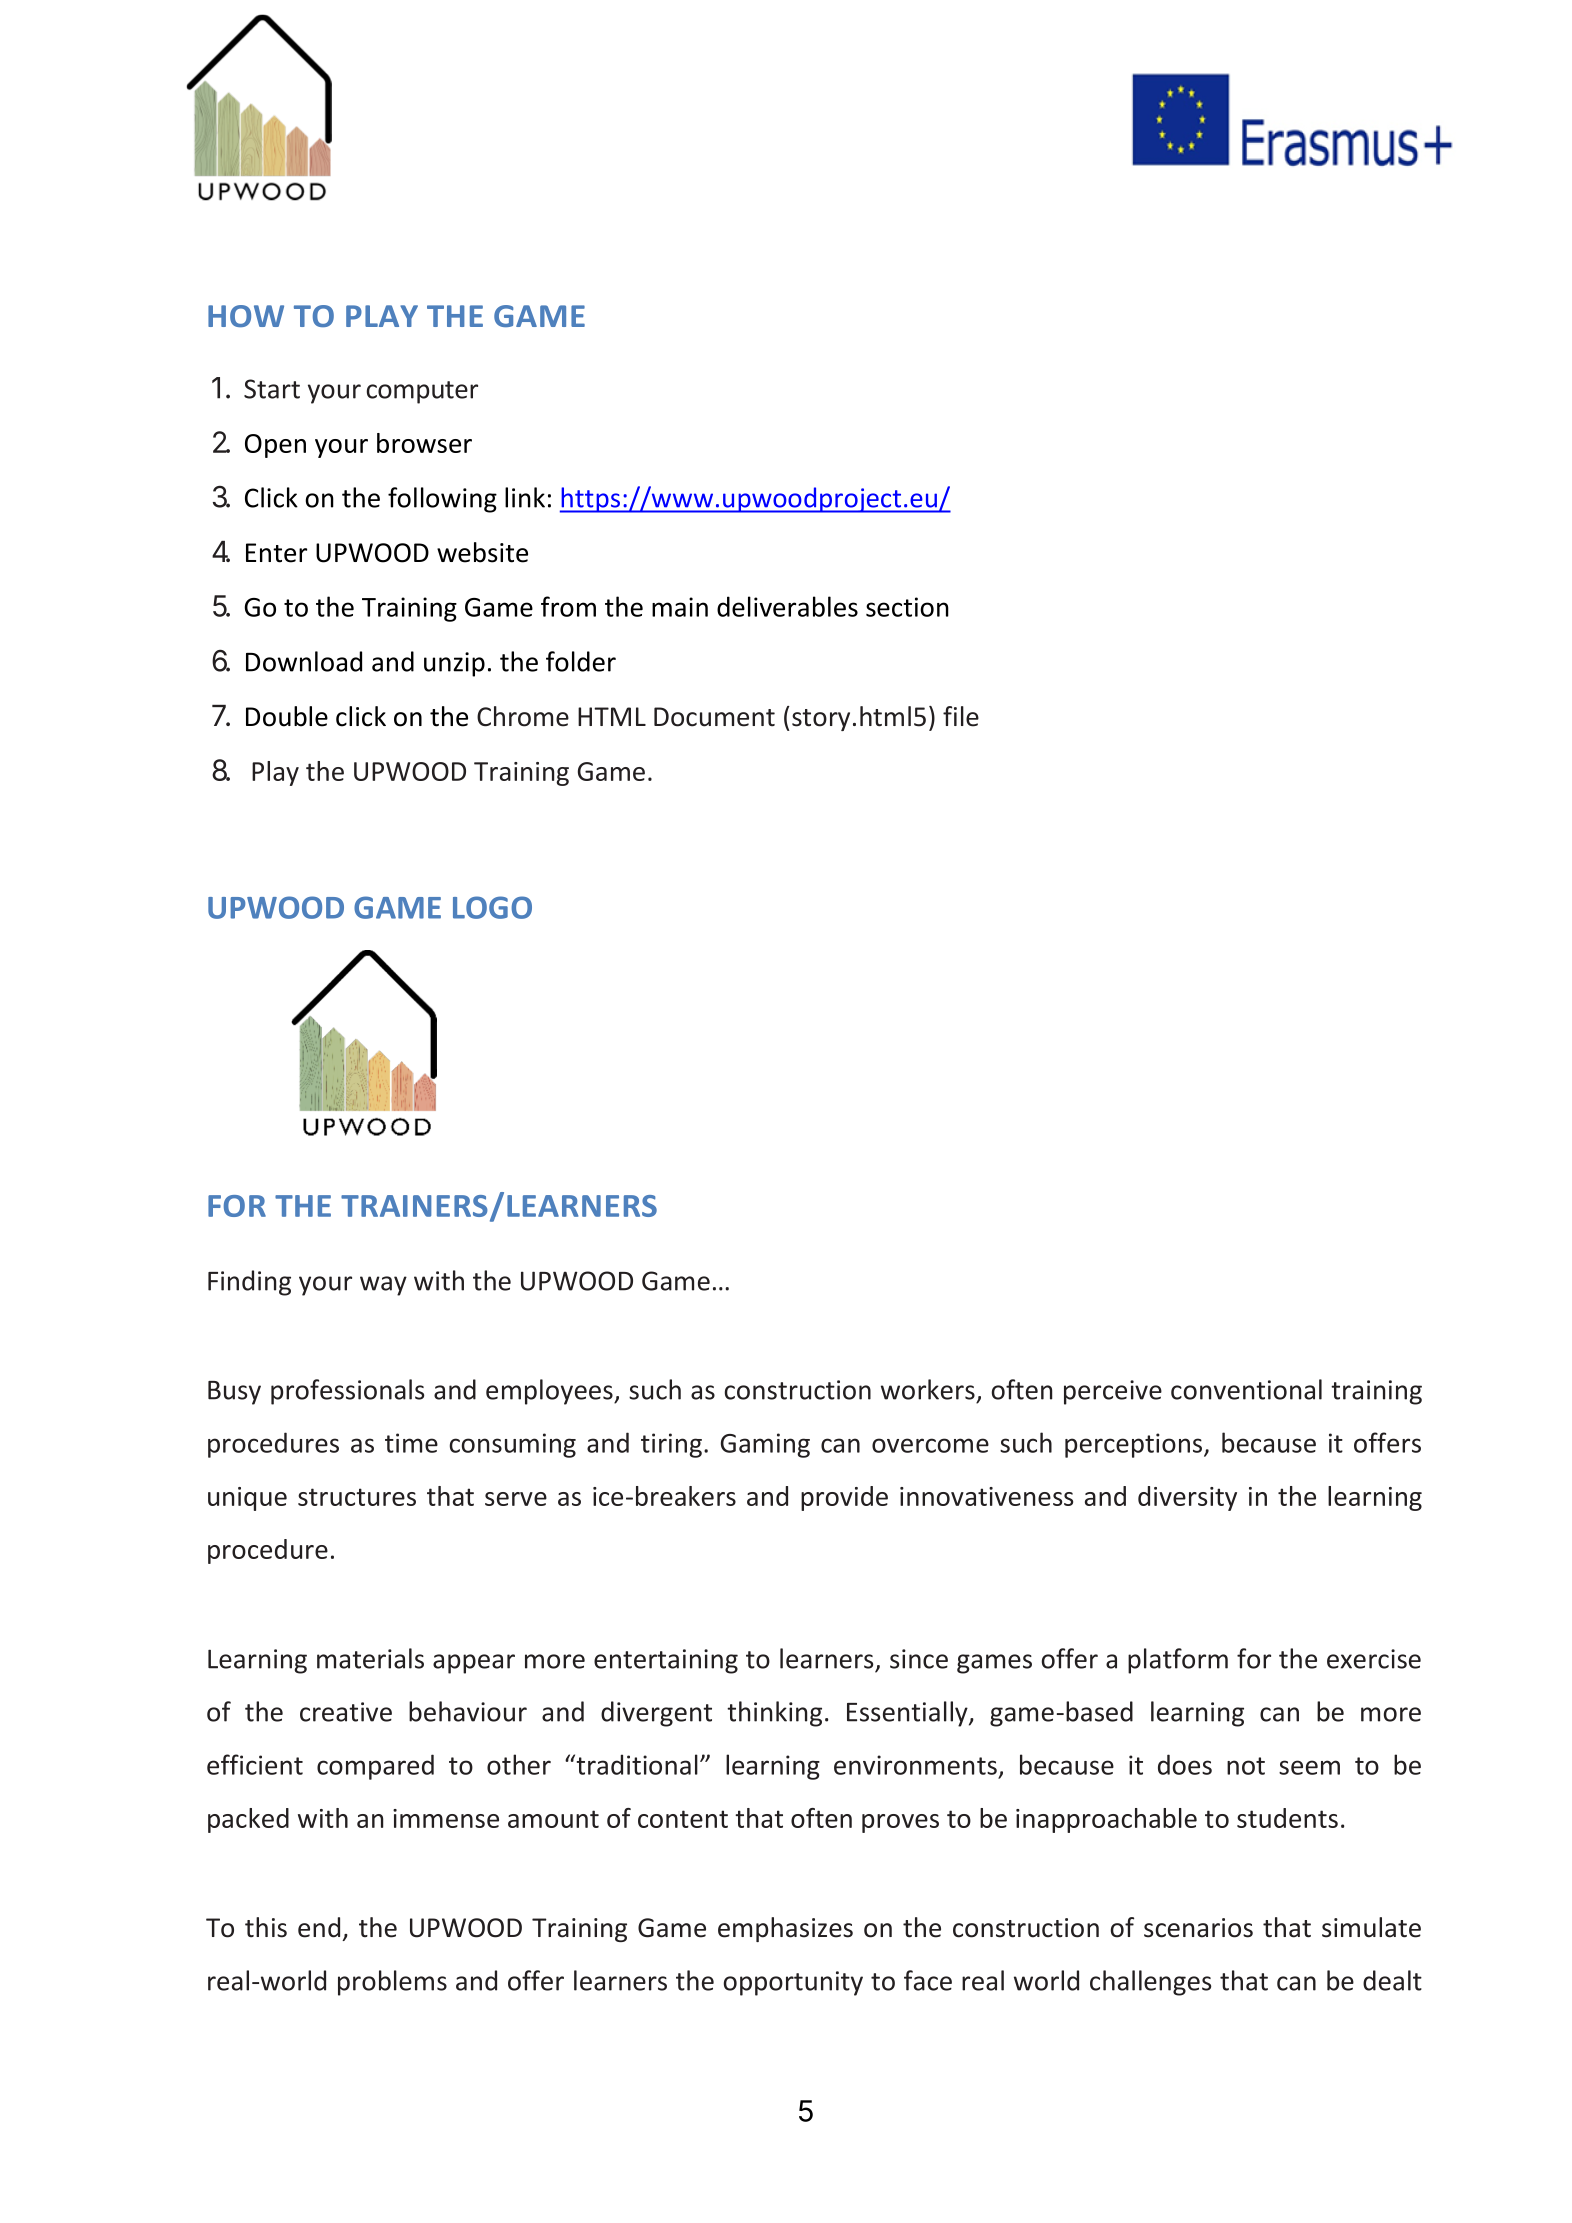  I want to click on end, so click(319, 1927).
